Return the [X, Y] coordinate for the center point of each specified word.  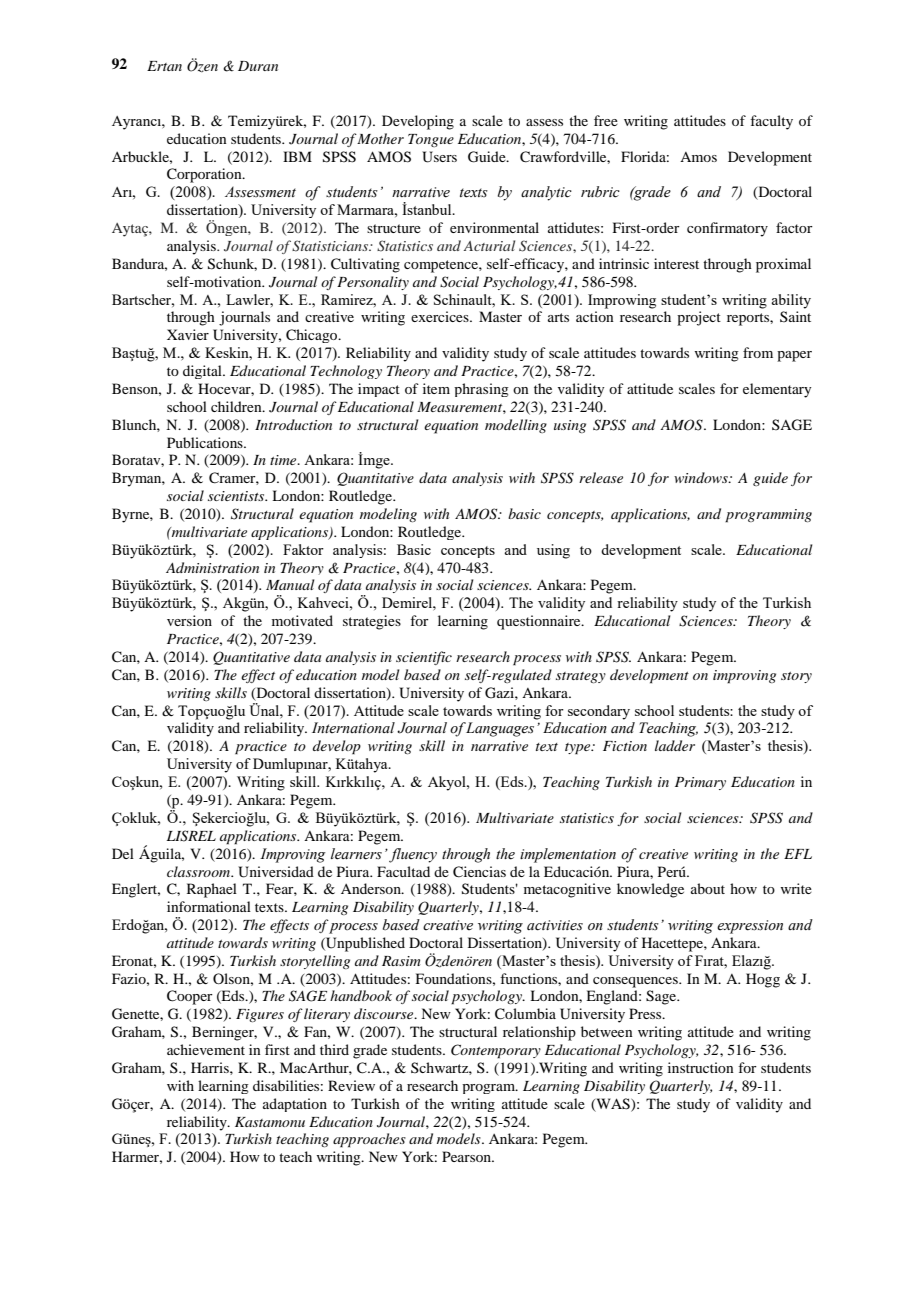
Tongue [431, 140]
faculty [771, 122]
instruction [701, 1067]
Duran [258, 66]
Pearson [467, 1156]
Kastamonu [270, 1122]
